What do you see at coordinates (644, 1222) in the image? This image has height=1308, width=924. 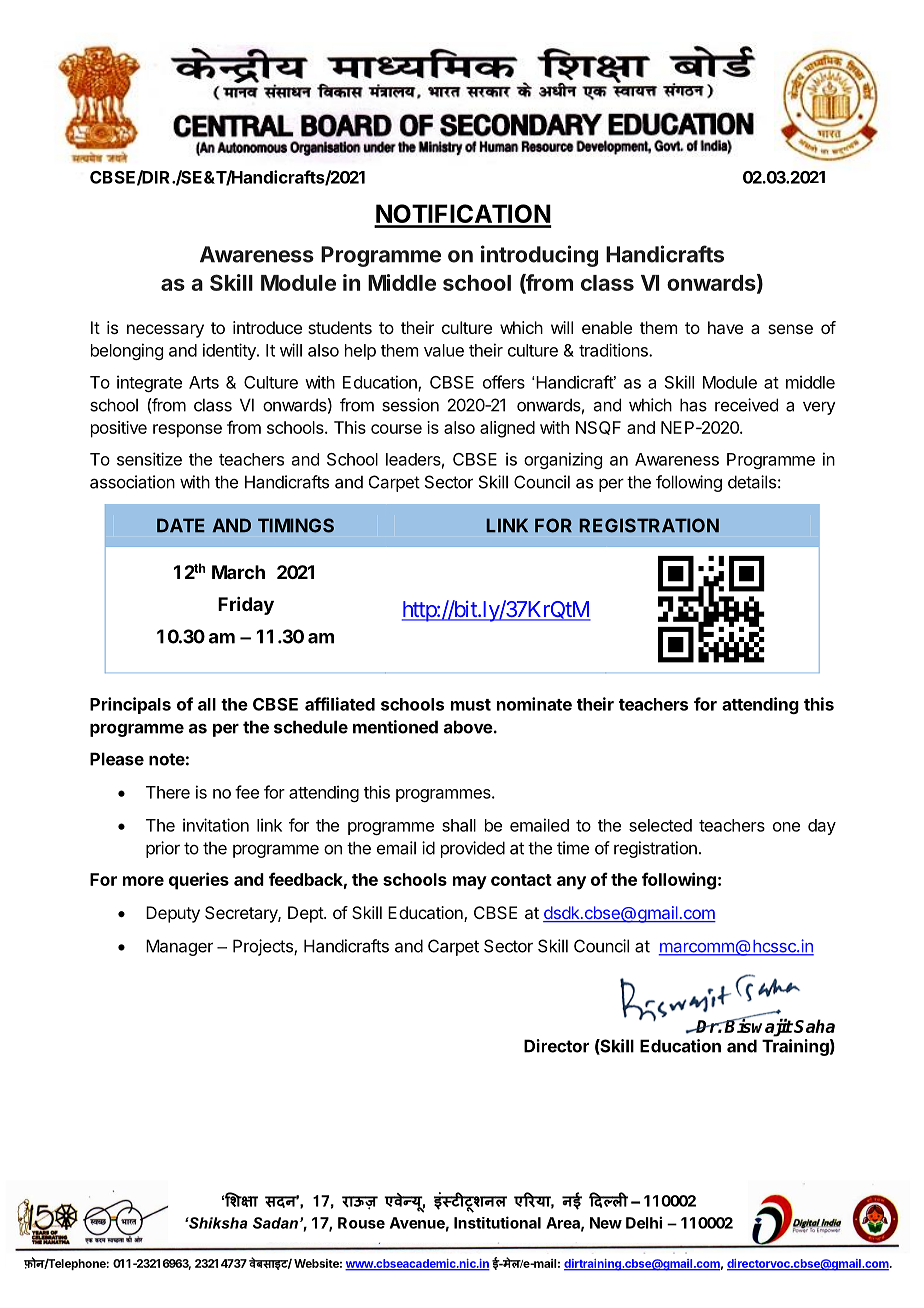 I see `Delhi` at bounding box center [644, 1222].
